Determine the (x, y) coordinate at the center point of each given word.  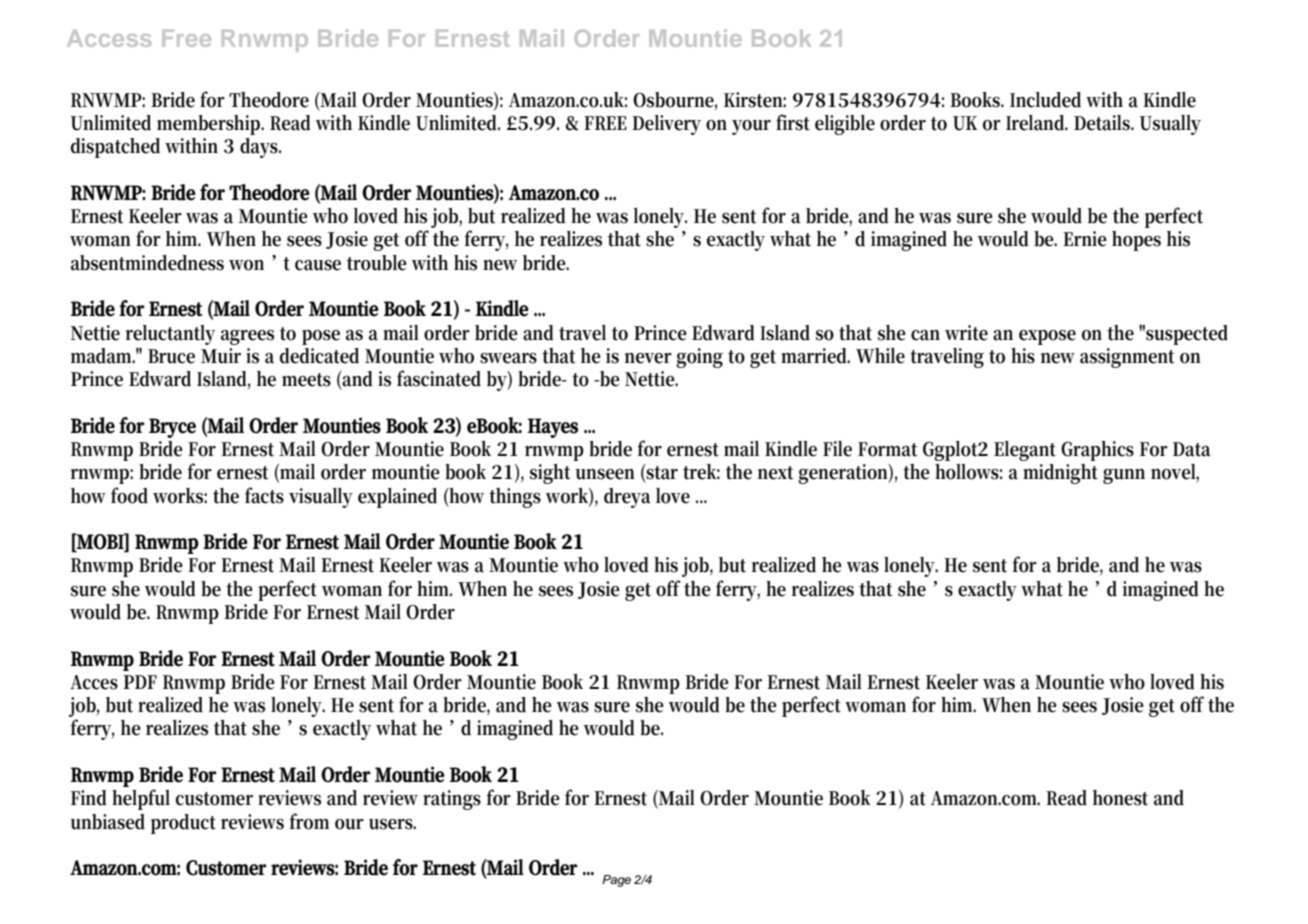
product (183, 824)
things (515, 498)
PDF (140, 682)
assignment (1127, 358)
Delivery (666, 125)
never (648, 358)
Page (616, 881)
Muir (221, 356)
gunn (1124, 476)
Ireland (1037, 123)
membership (210, 125)
